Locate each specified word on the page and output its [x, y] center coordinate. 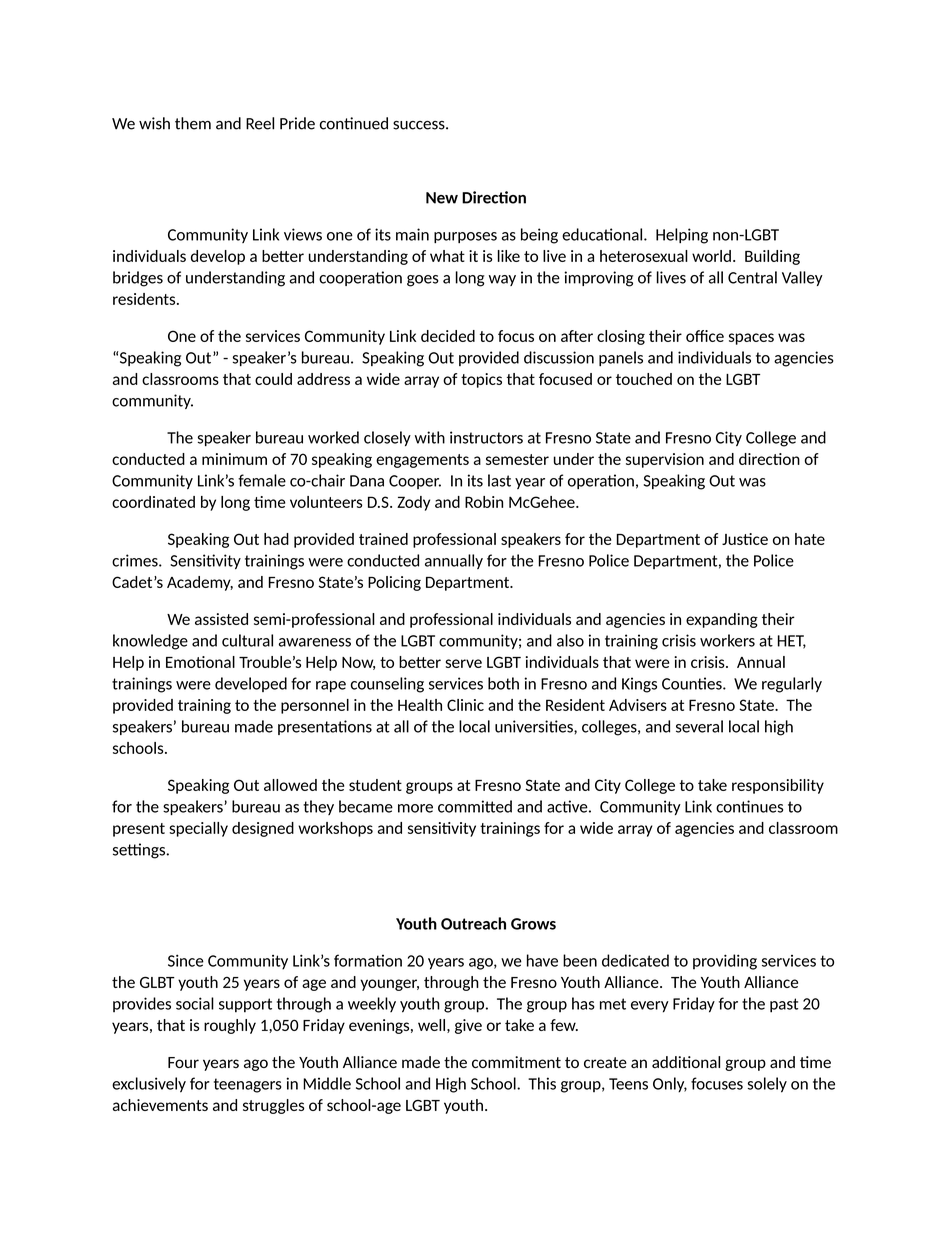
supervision [665, 460]
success [420, 125]
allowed [290, 785]
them [193, 123]
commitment [516, 1062]
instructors [486, 437]
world [711, 256]
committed [475, 806]
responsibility [778, 786]
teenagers [248, 1085]
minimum [234, 459]
